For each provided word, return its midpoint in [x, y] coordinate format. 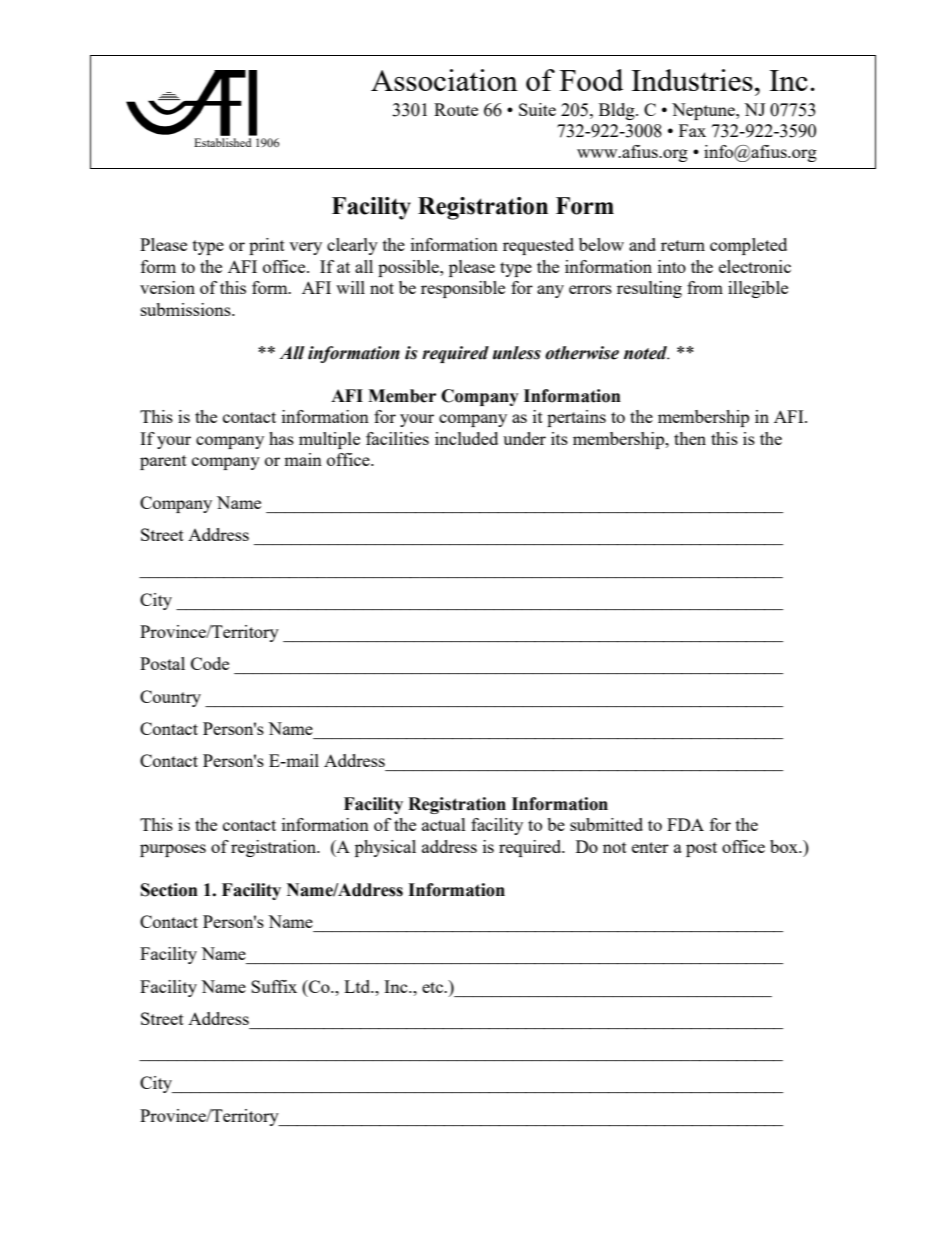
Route [456, 109]
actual [444, 824]
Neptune [704, 111]
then [690, 438]
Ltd [358, 986]
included [466, 438]
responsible [463, 289]
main [303, 459]
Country [170, 698]
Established [223, 142]
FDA [685, 824]
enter [650, 847]
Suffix [274, 986]
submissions [187, 309]
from [705, 287]
